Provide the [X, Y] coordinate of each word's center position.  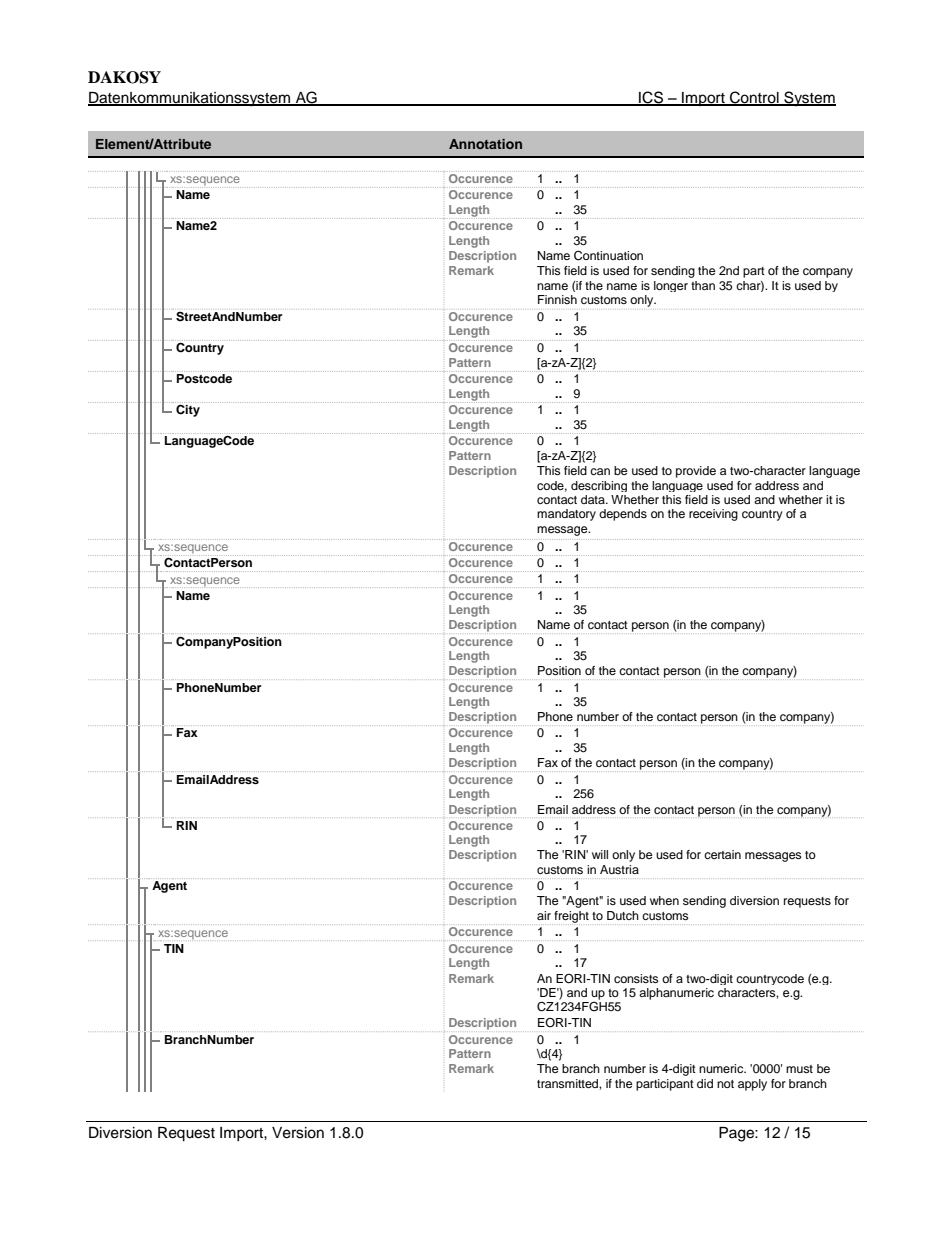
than [703, 285]
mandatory [566, 515]
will [600, 854]
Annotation [485, 144]
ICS [651, 98]
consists [636, 978]
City [188, 410]
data [594, 499]
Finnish [557, 299]
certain [722, 854]
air [544, 915]
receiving [713, 515]
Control [754, 98]
